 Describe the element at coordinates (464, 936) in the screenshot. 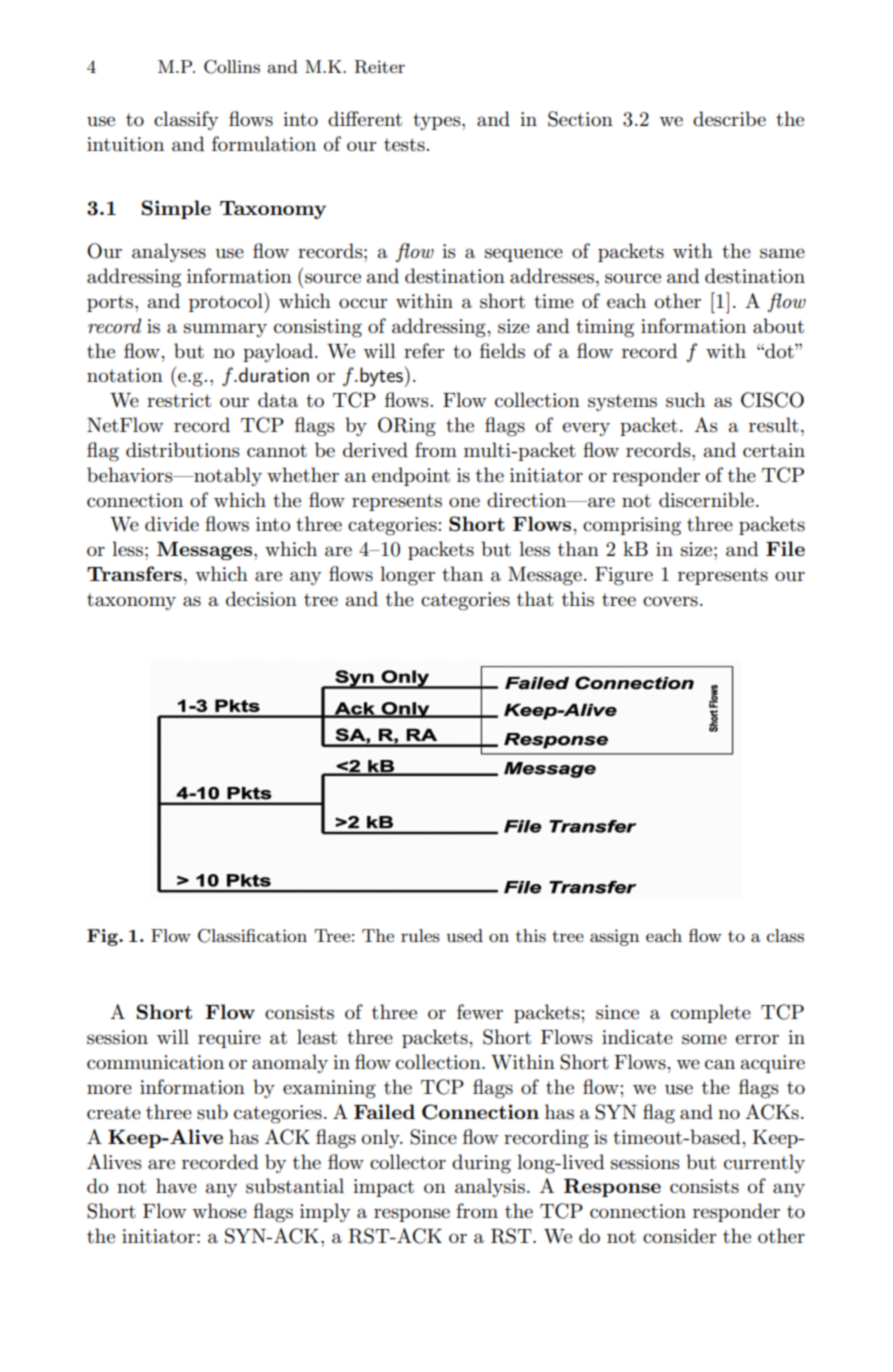

I see `used` at that location.
